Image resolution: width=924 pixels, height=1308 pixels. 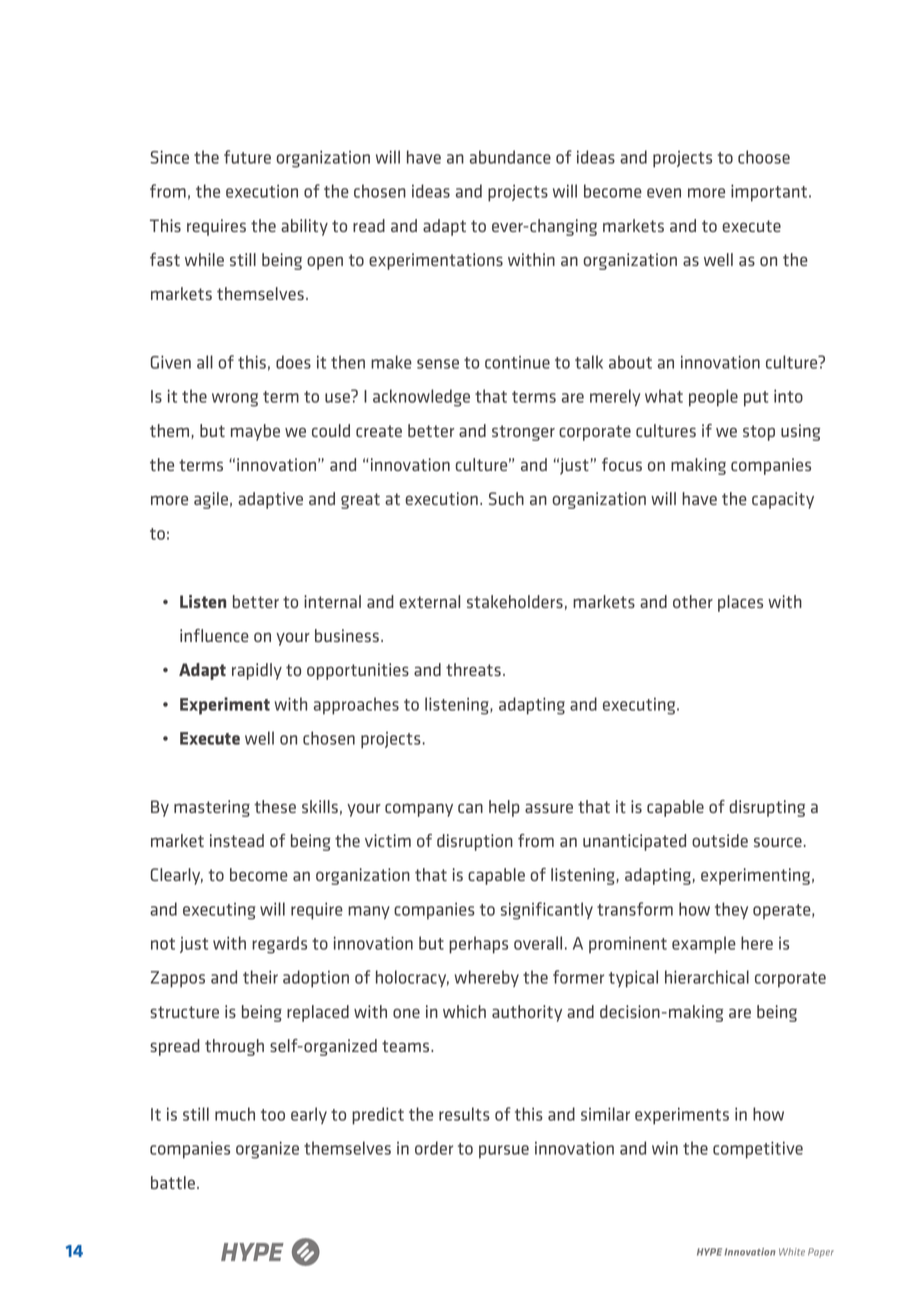 What do you see at coordinates (173, 1182) in the document?
I see `battle` at bounding box center [173, 1182].
